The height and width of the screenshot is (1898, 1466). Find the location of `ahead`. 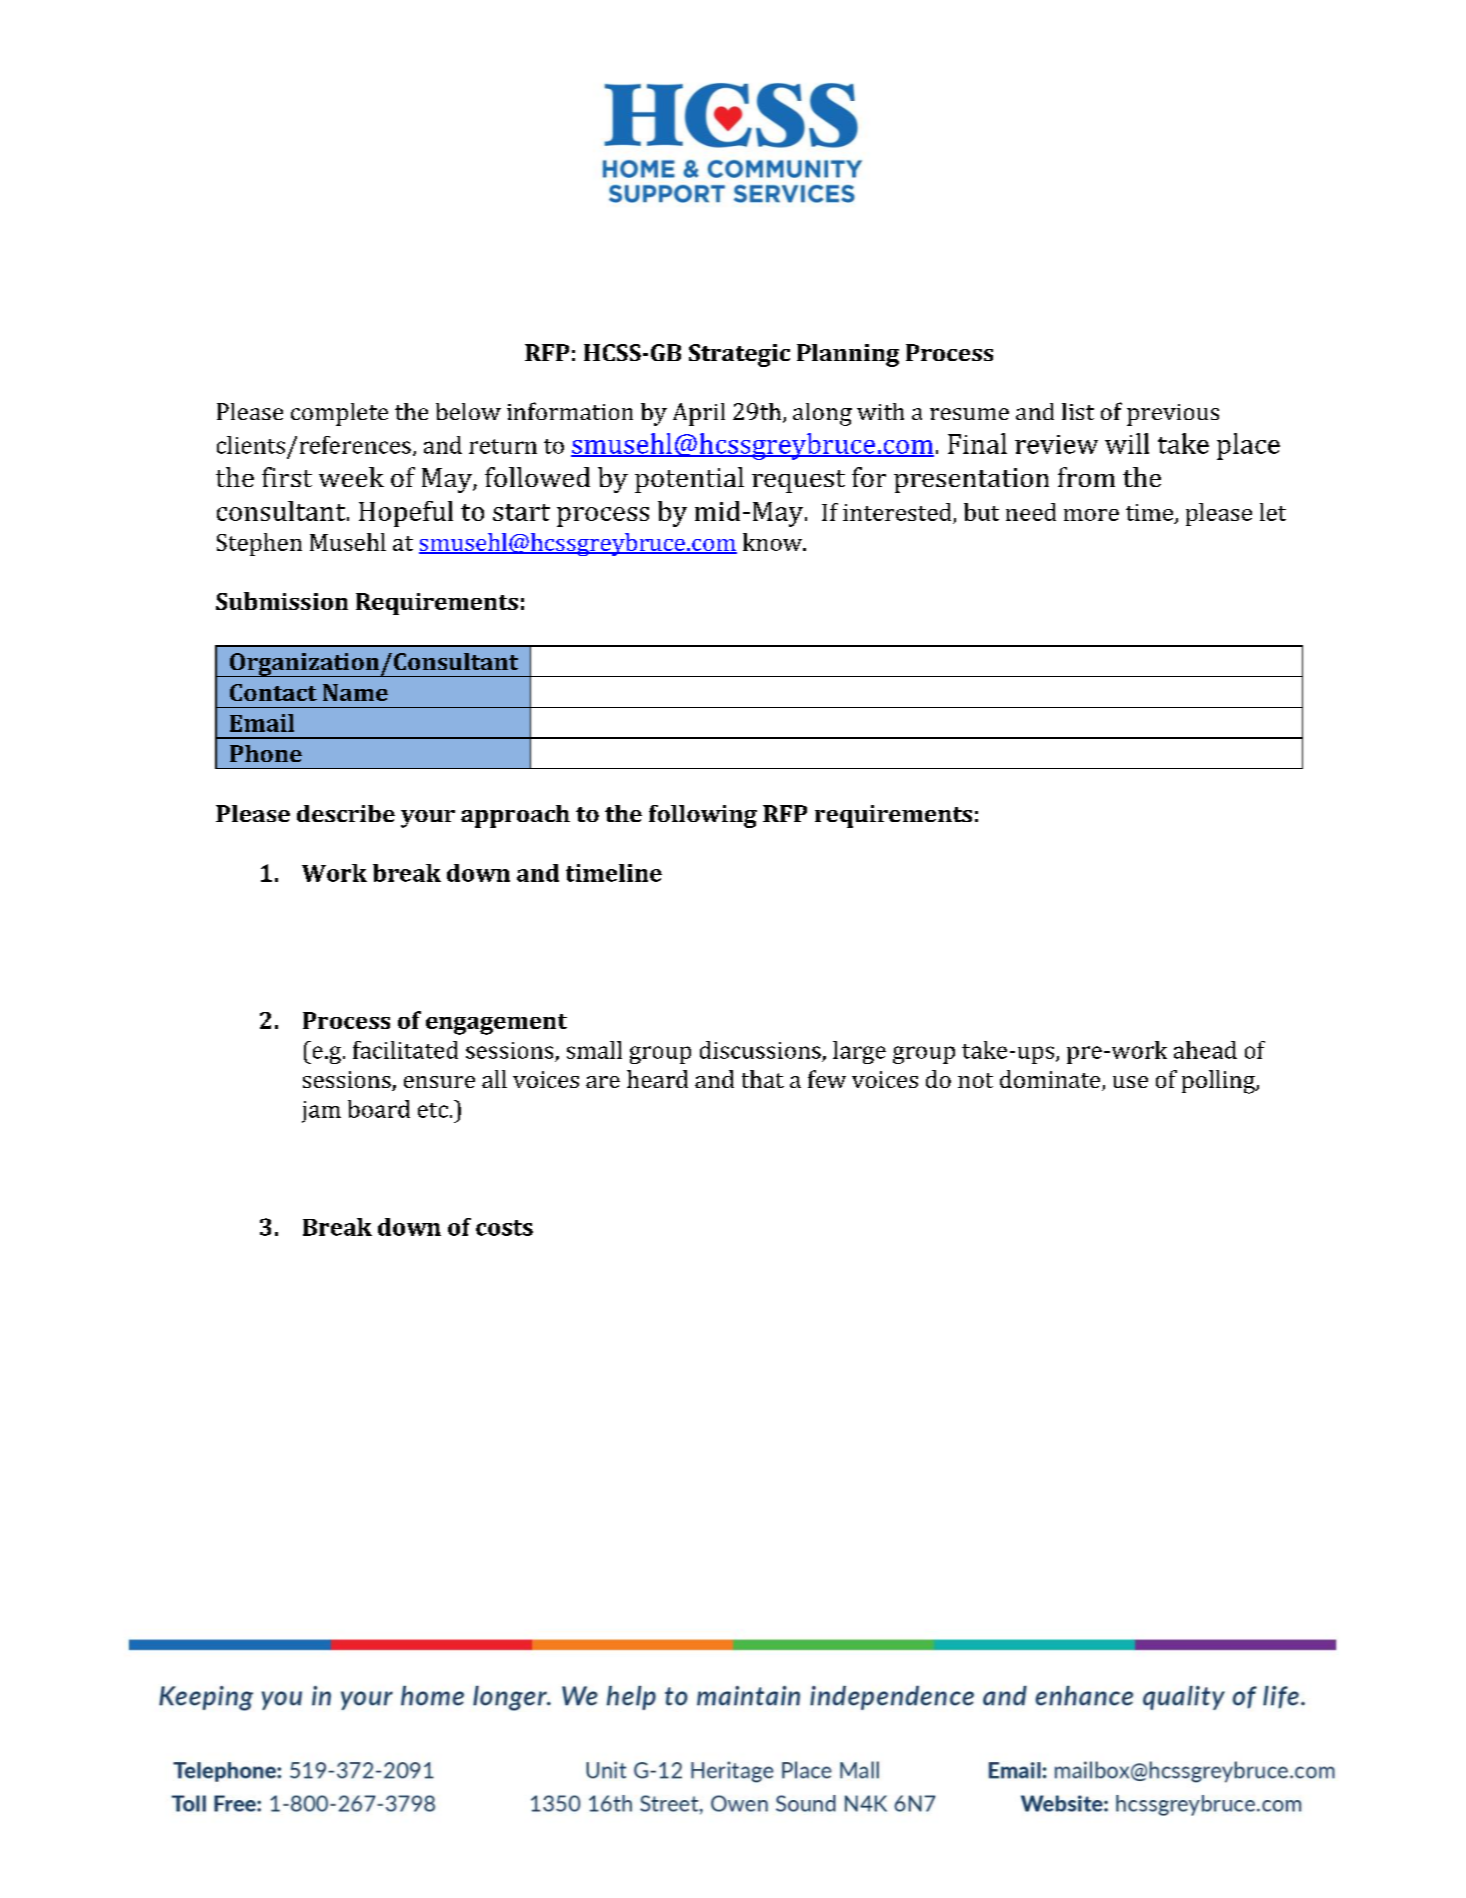

ahead is located at coordinates (1205, 1050).
